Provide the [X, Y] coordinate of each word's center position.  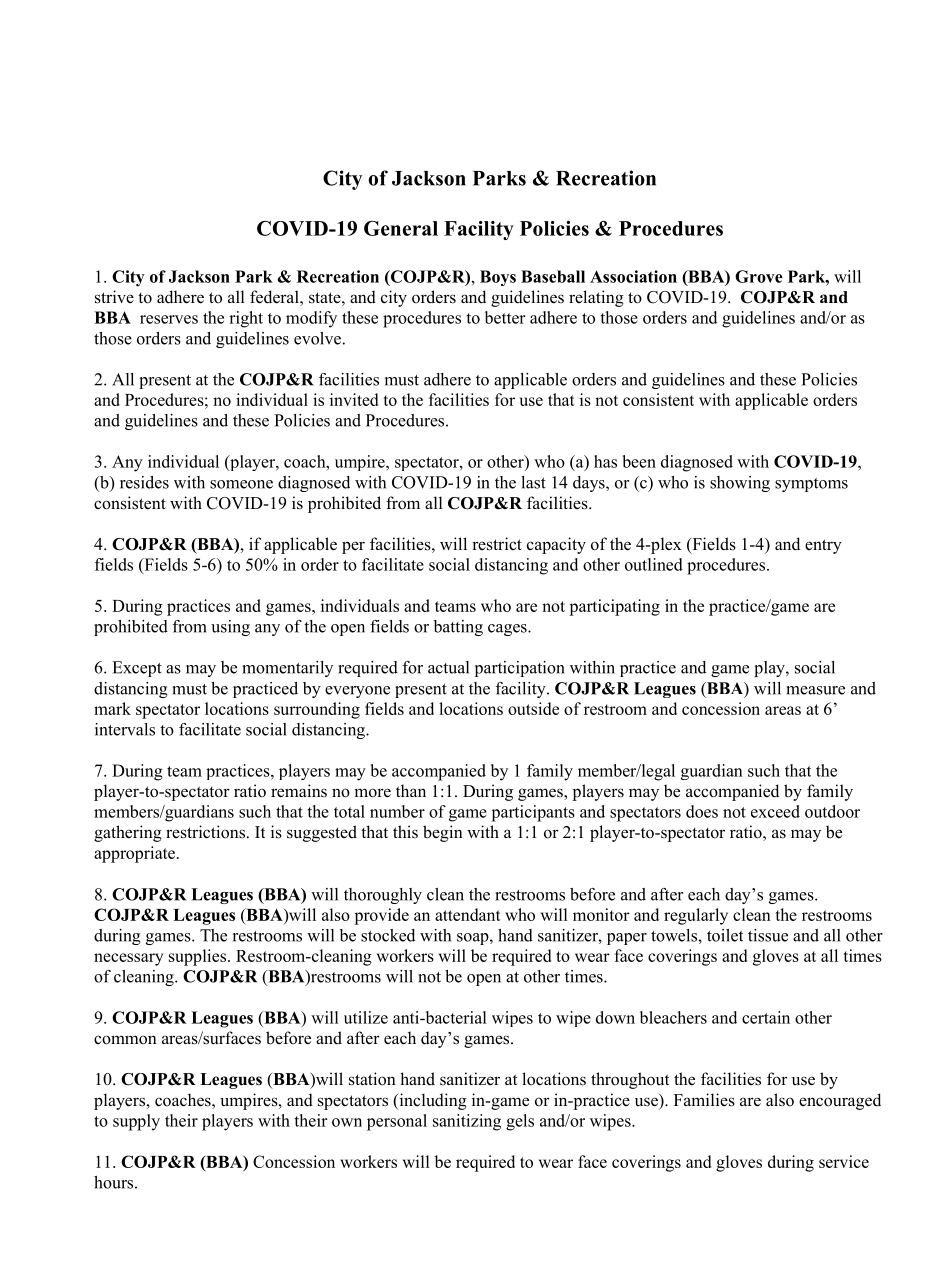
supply [136, 1122]
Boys [498, 278]
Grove [758, 276]
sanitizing [467, 1122]
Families [704, 1100]
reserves [169, 319]
